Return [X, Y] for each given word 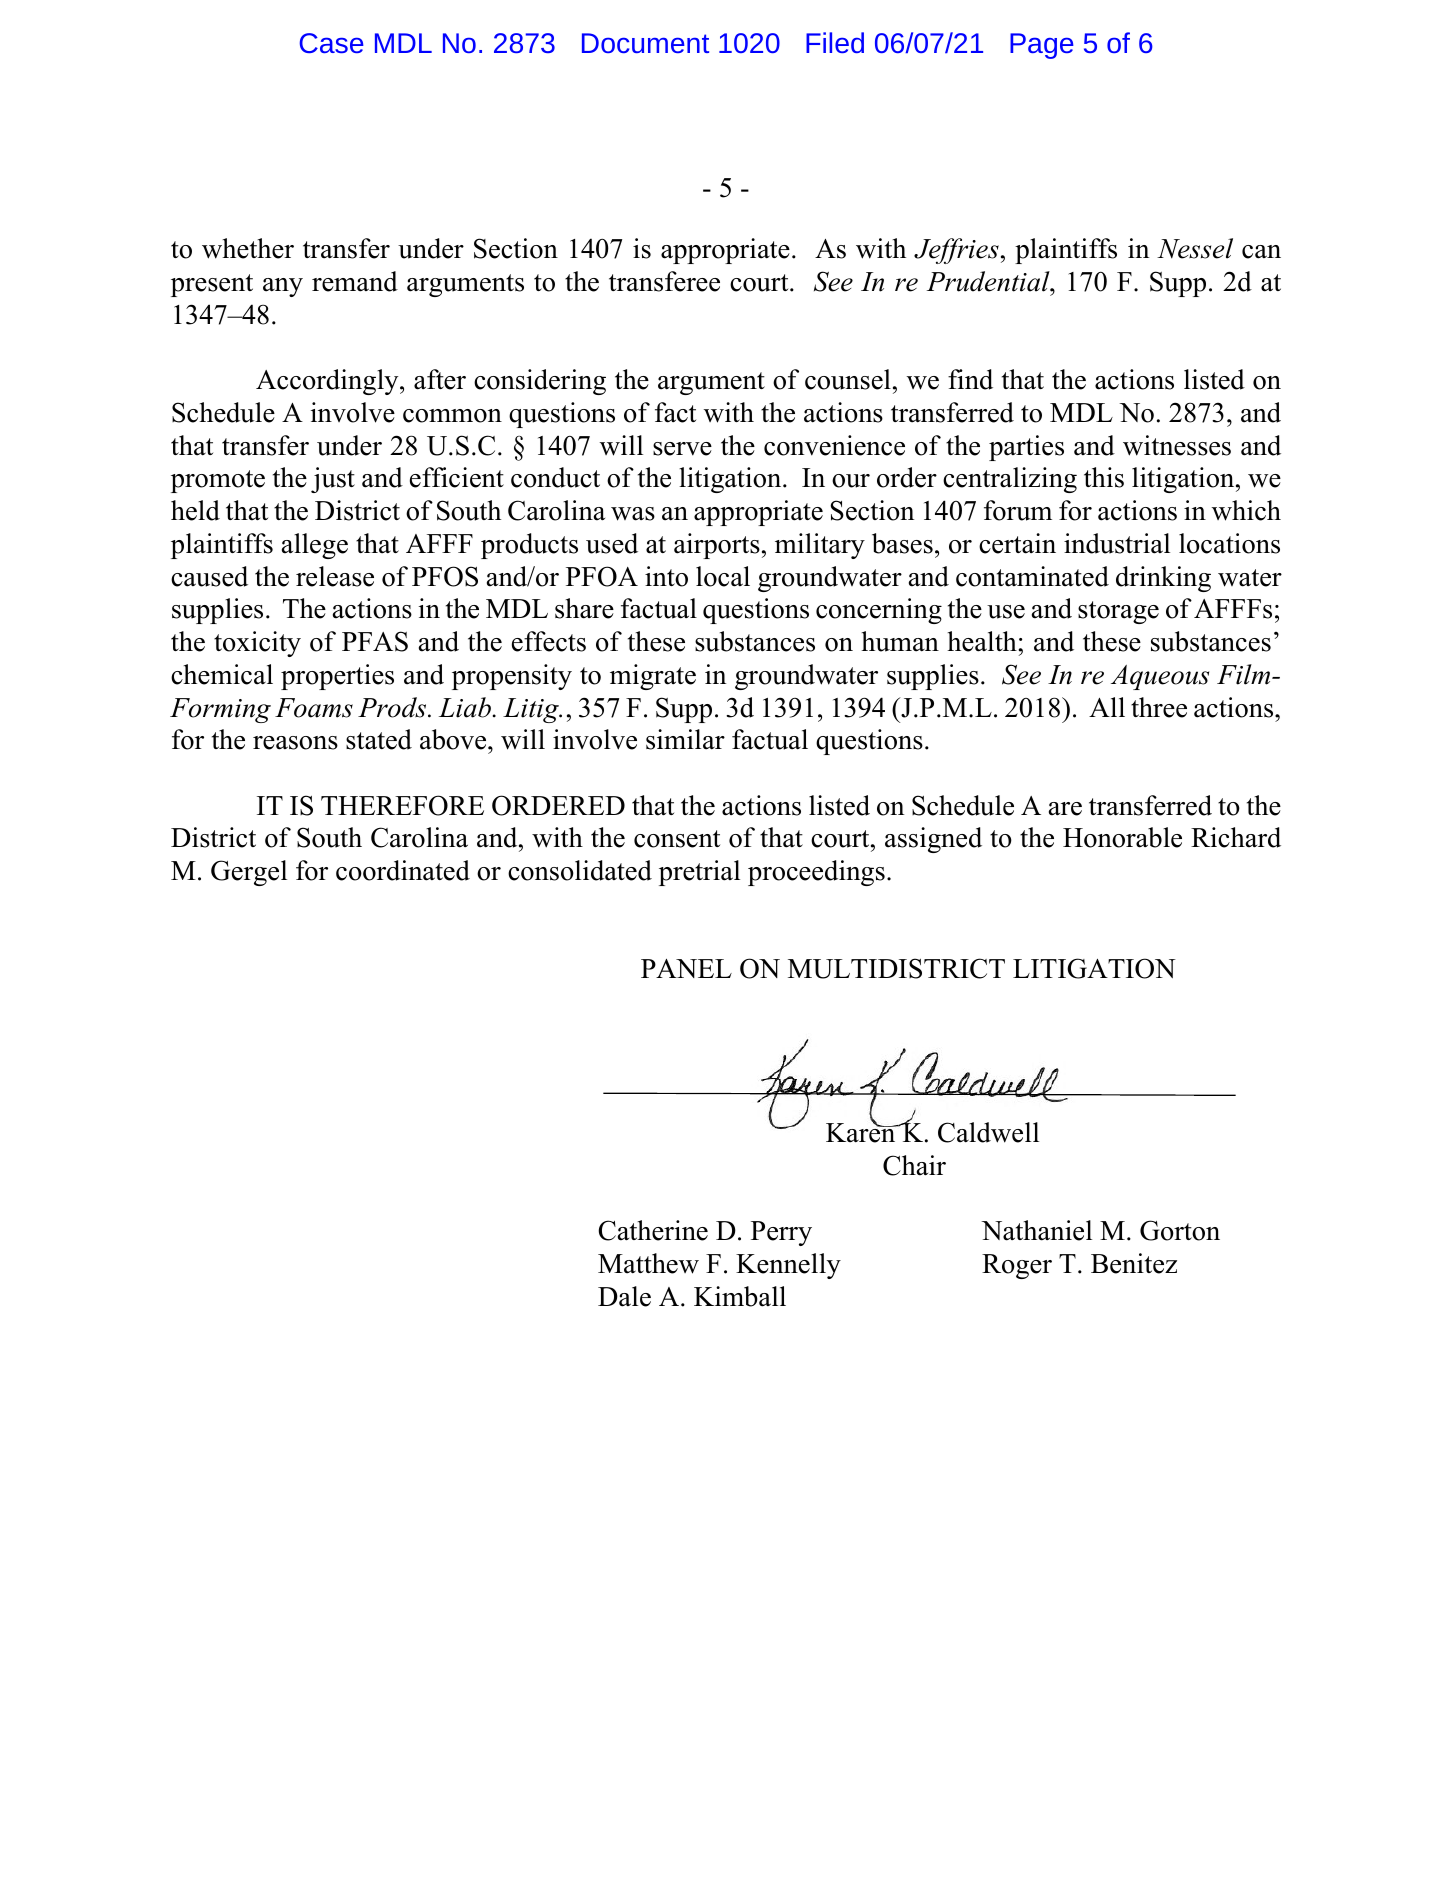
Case [332, 43]
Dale [624, 1296]
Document [645, 43]
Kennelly [788, 1266]
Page [1042, 46]
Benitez [1134, 1263]
